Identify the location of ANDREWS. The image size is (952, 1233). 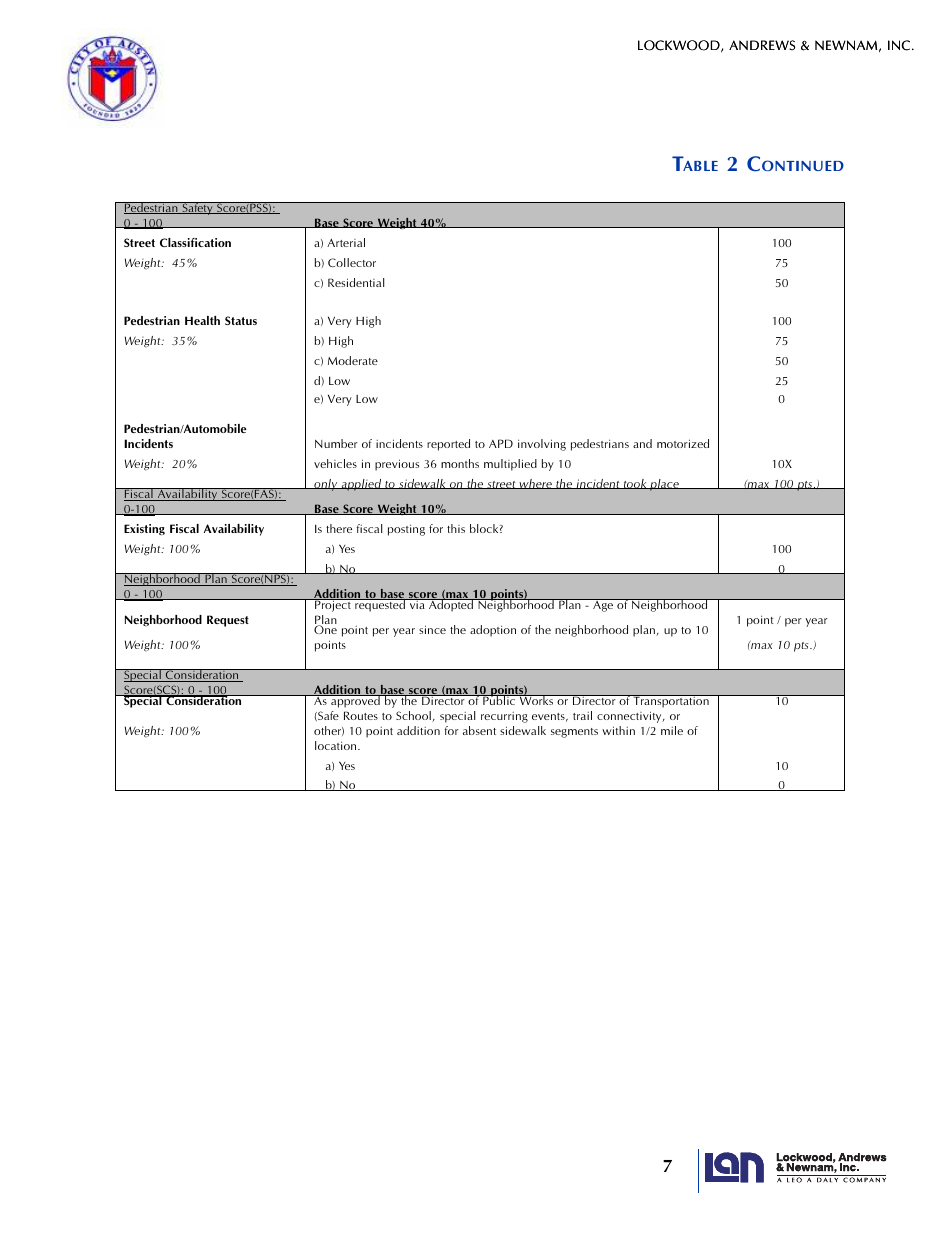
(762, 45).
